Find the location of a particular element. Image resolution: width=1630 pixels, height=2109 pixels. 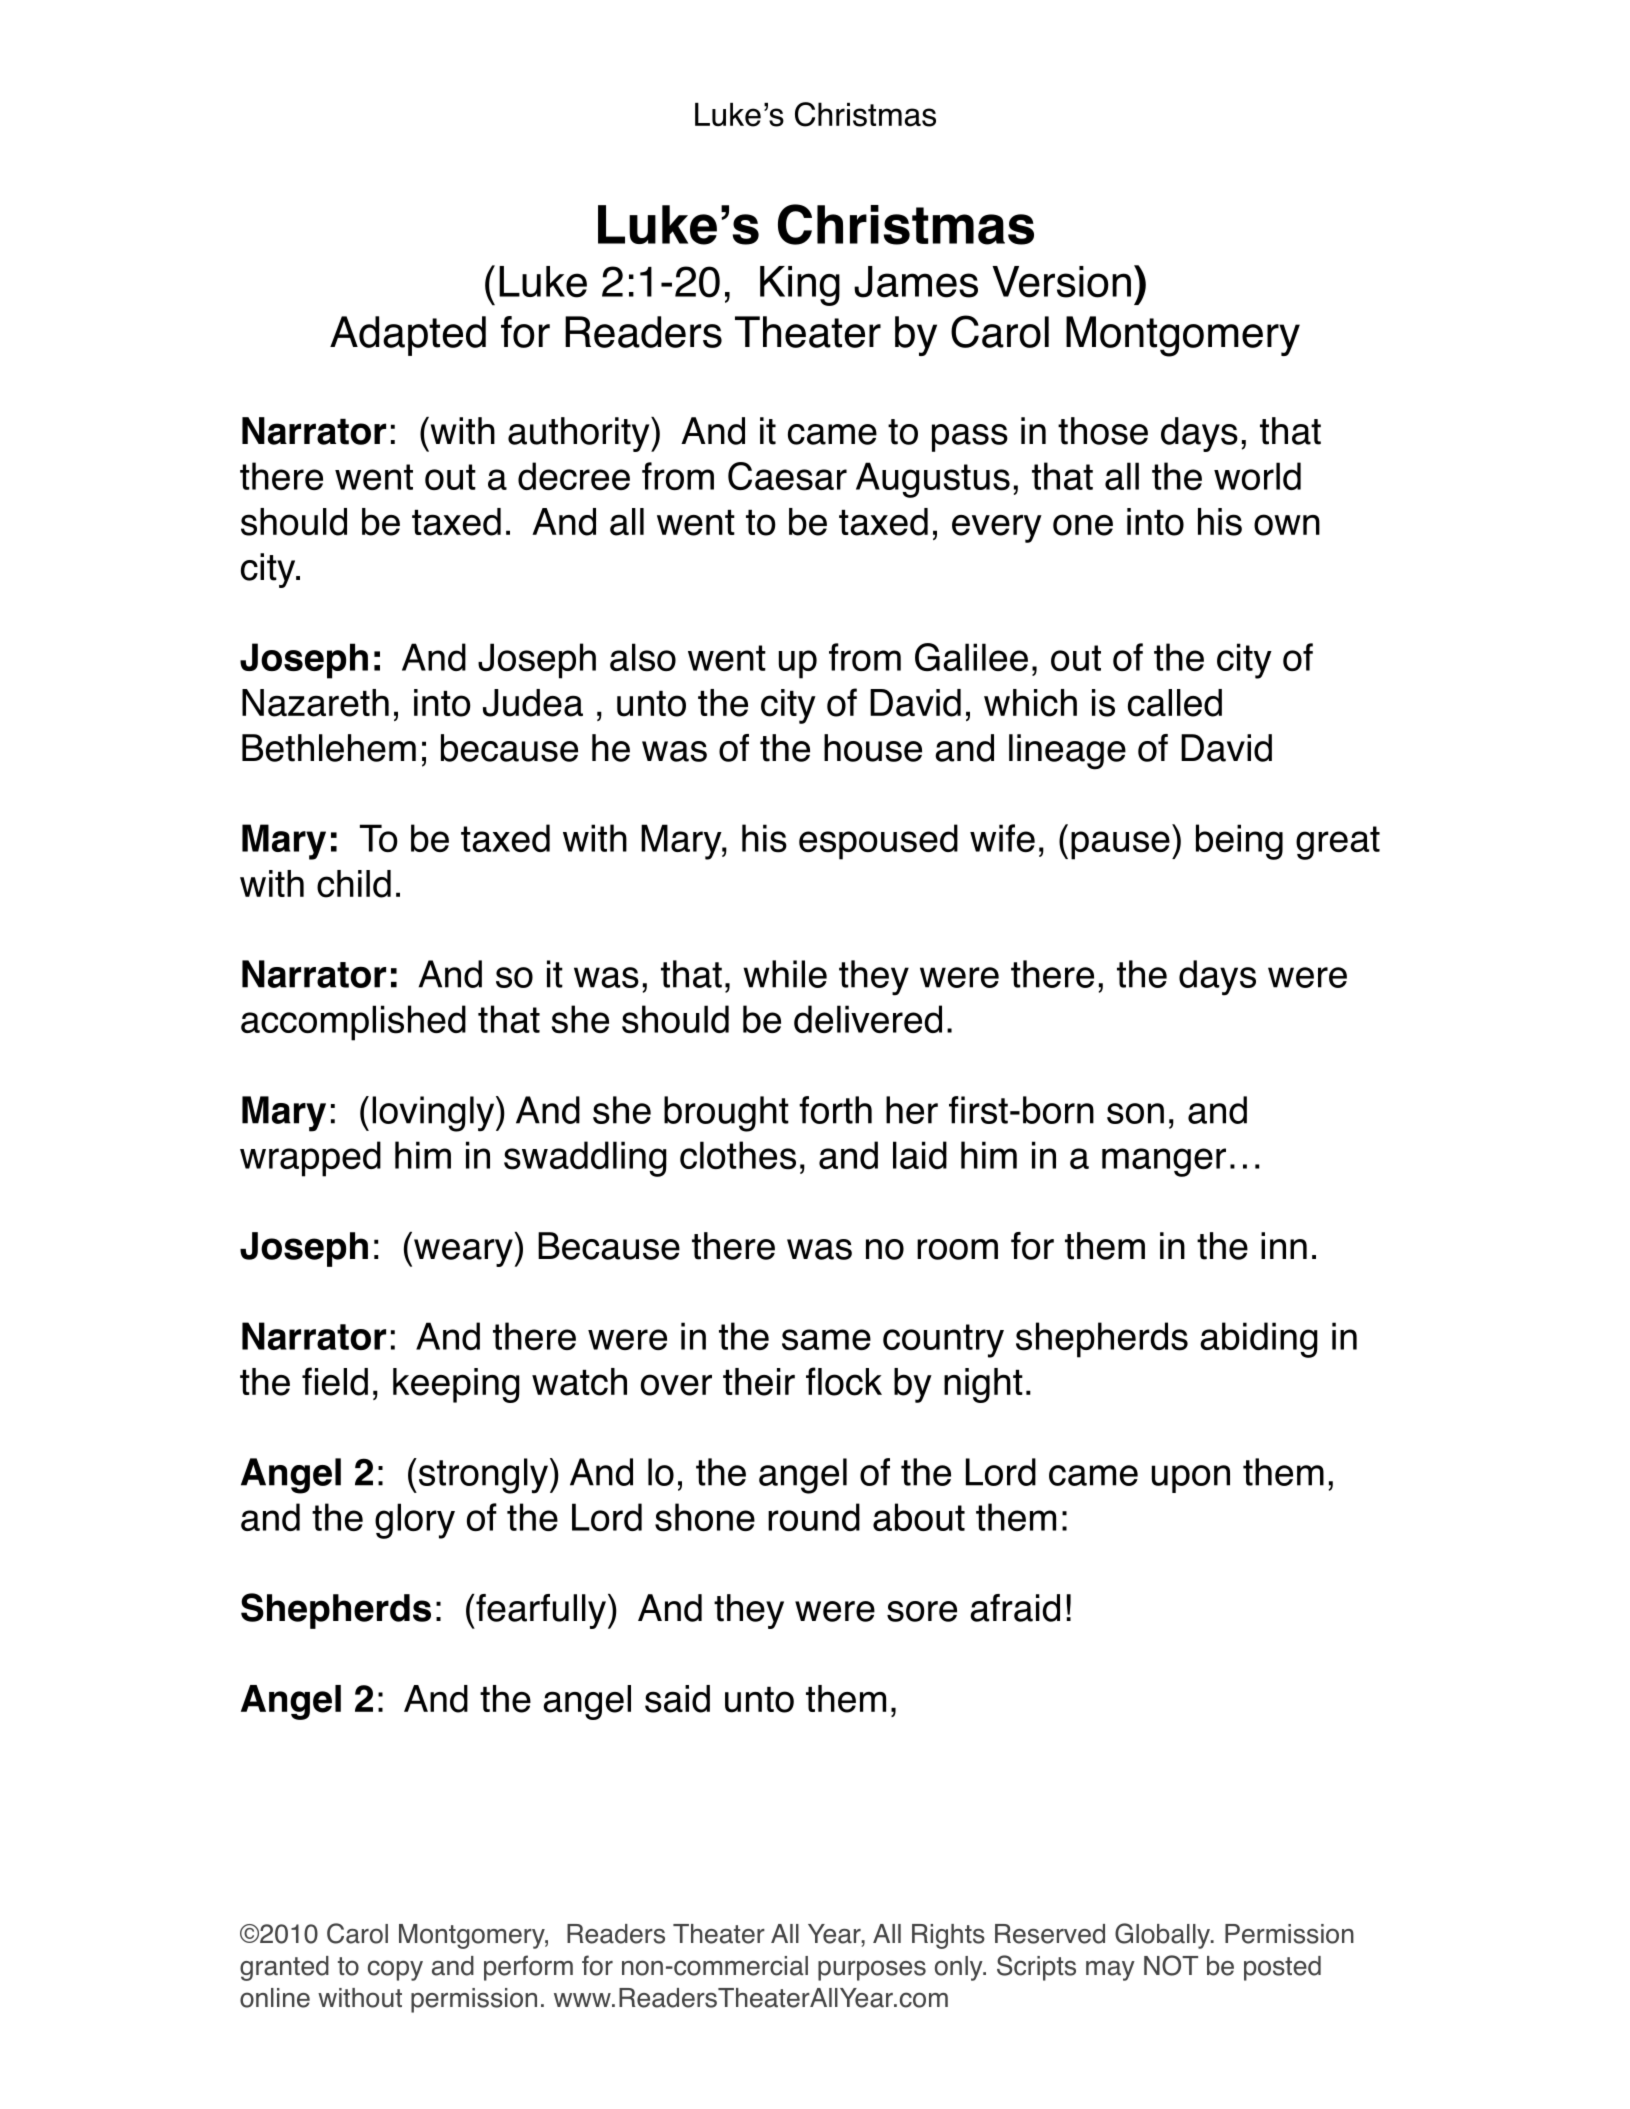

house is located at coordinates (873, 748).
